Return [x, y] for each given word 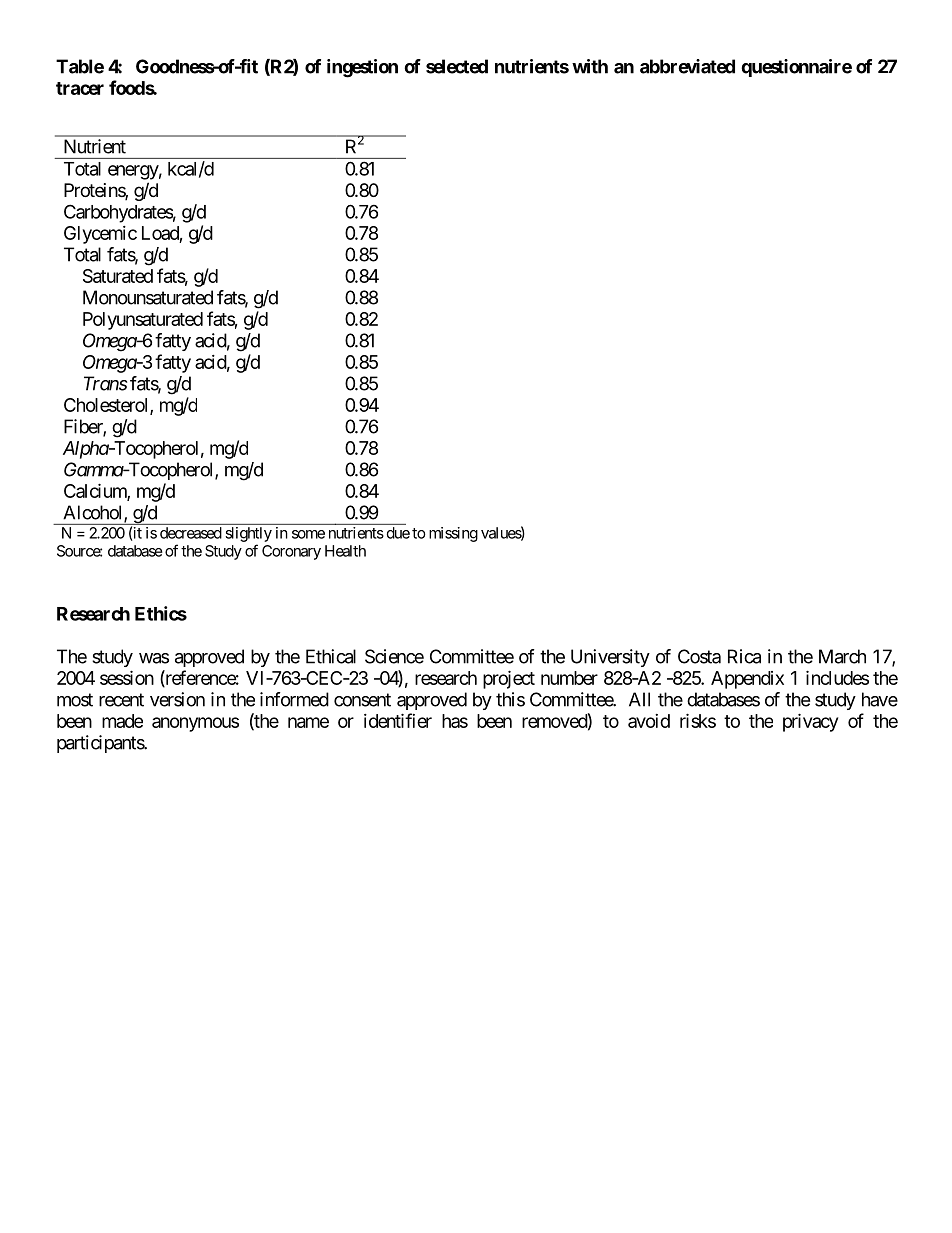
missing [453, 534]
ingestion [362, 68]
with [590, 66]
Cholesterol [107, 406]
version [177, 699]
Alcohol [94, 513]
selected [457, 66]
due [398, 533]
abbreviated [687, 66]
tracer [80, 88]
